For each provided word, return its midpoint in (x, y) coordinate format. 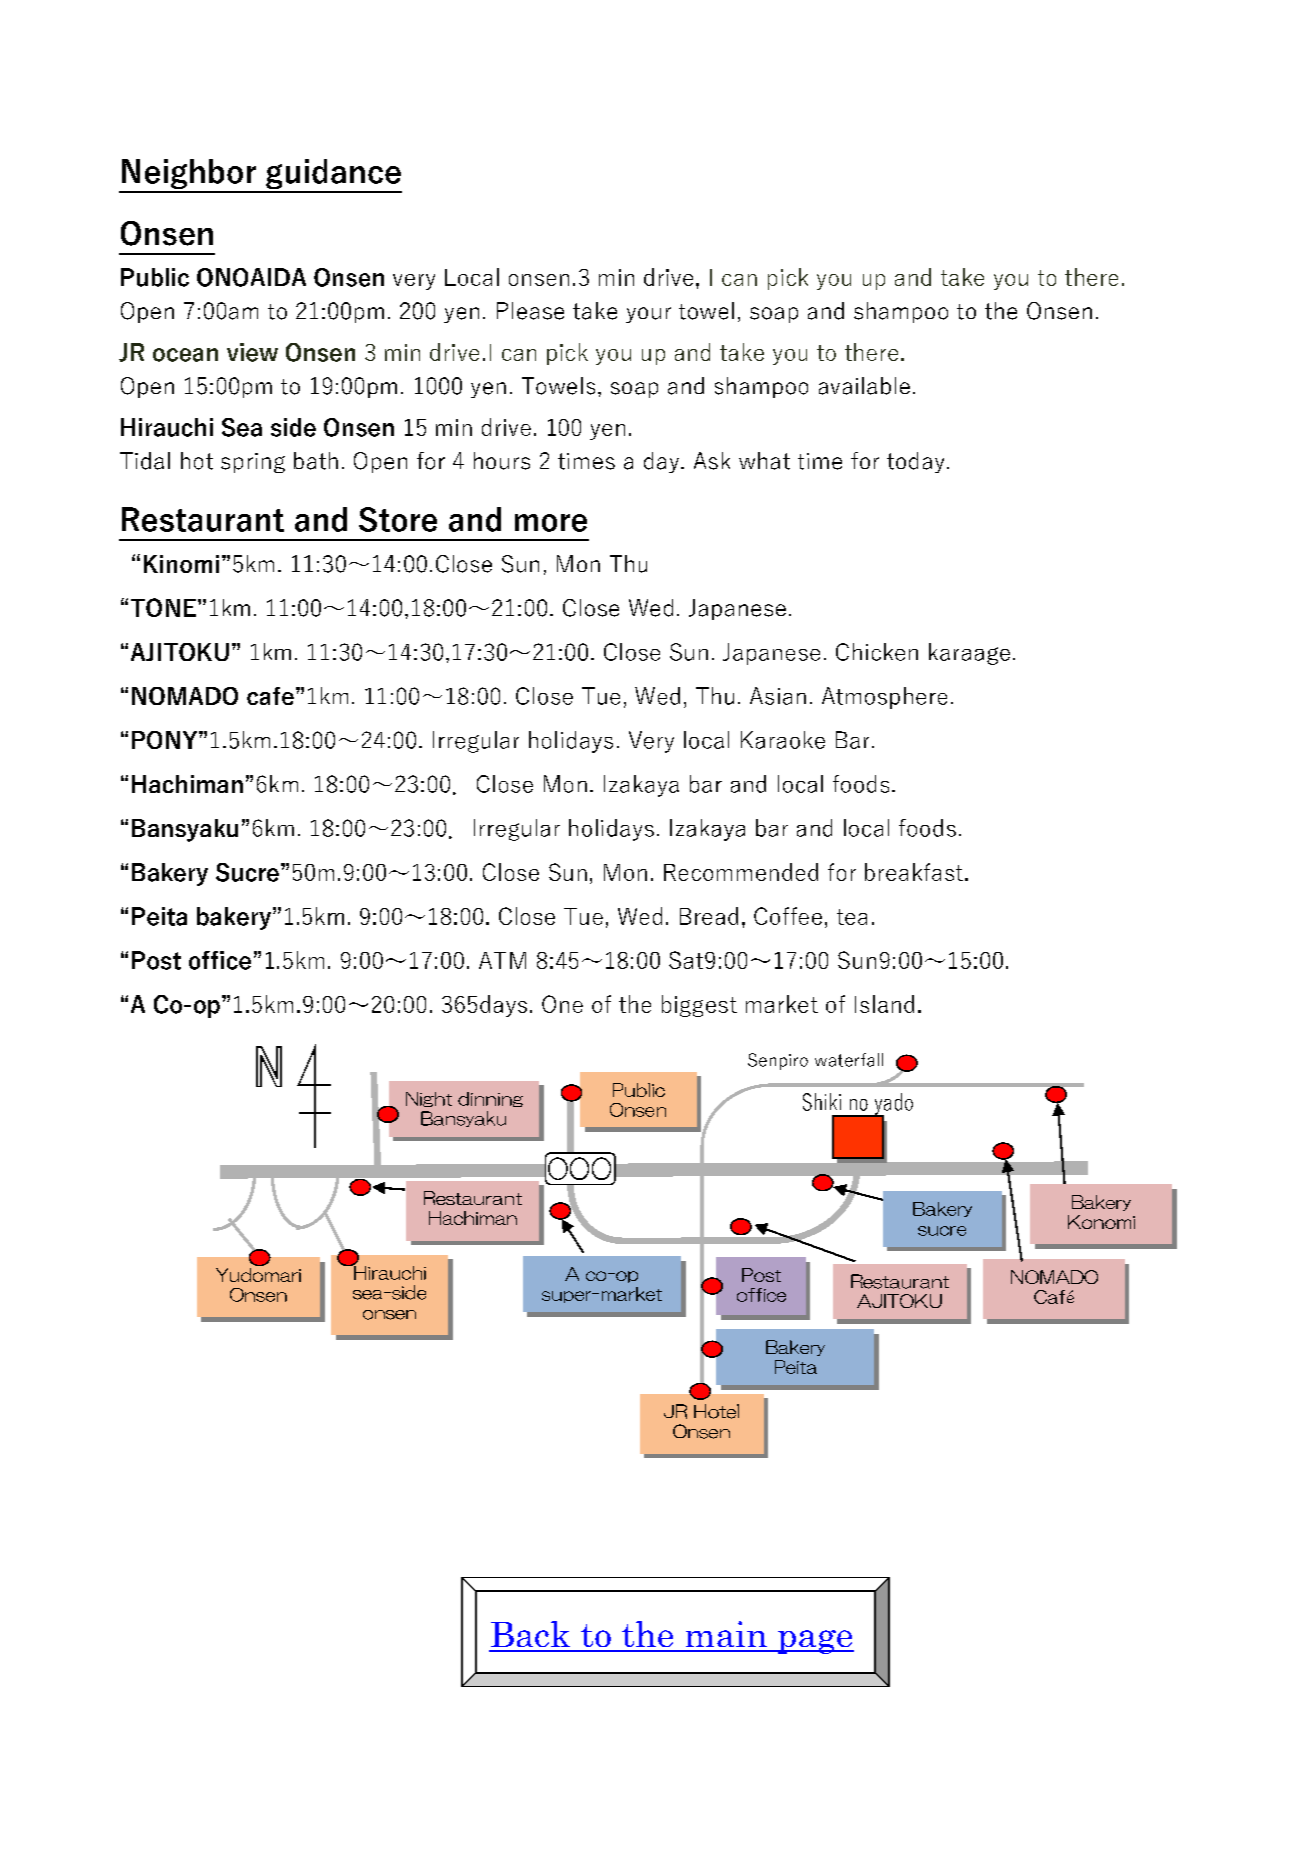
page (815, 1642)
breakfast (914, 872)
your (648, 315)
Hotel (716, 1411)
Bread (709, 916)
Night (429, 1099)
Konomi (1101, 1222)
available (864, 386)
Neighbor (188, 175)
